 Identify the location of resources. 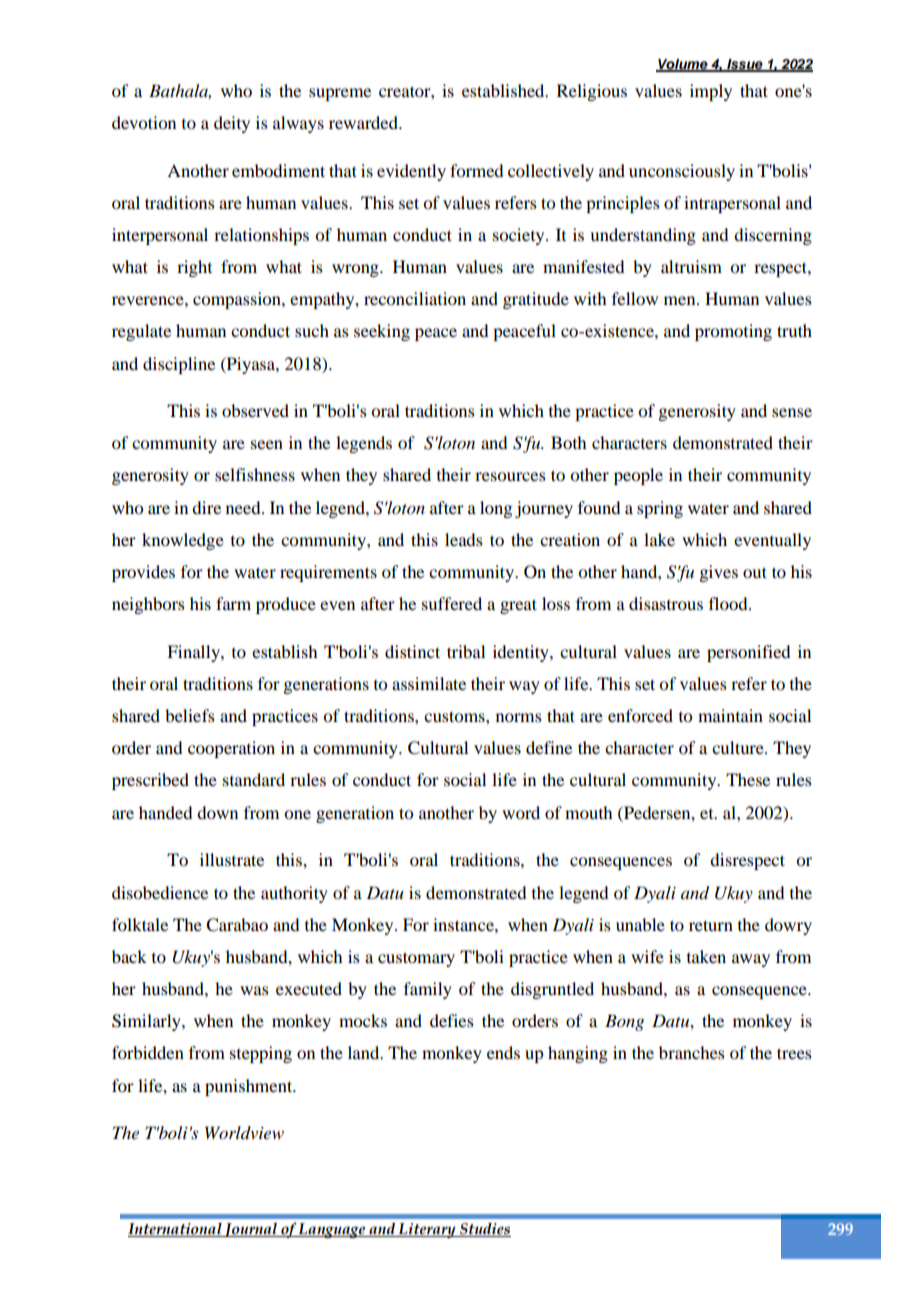
(510, 476).
